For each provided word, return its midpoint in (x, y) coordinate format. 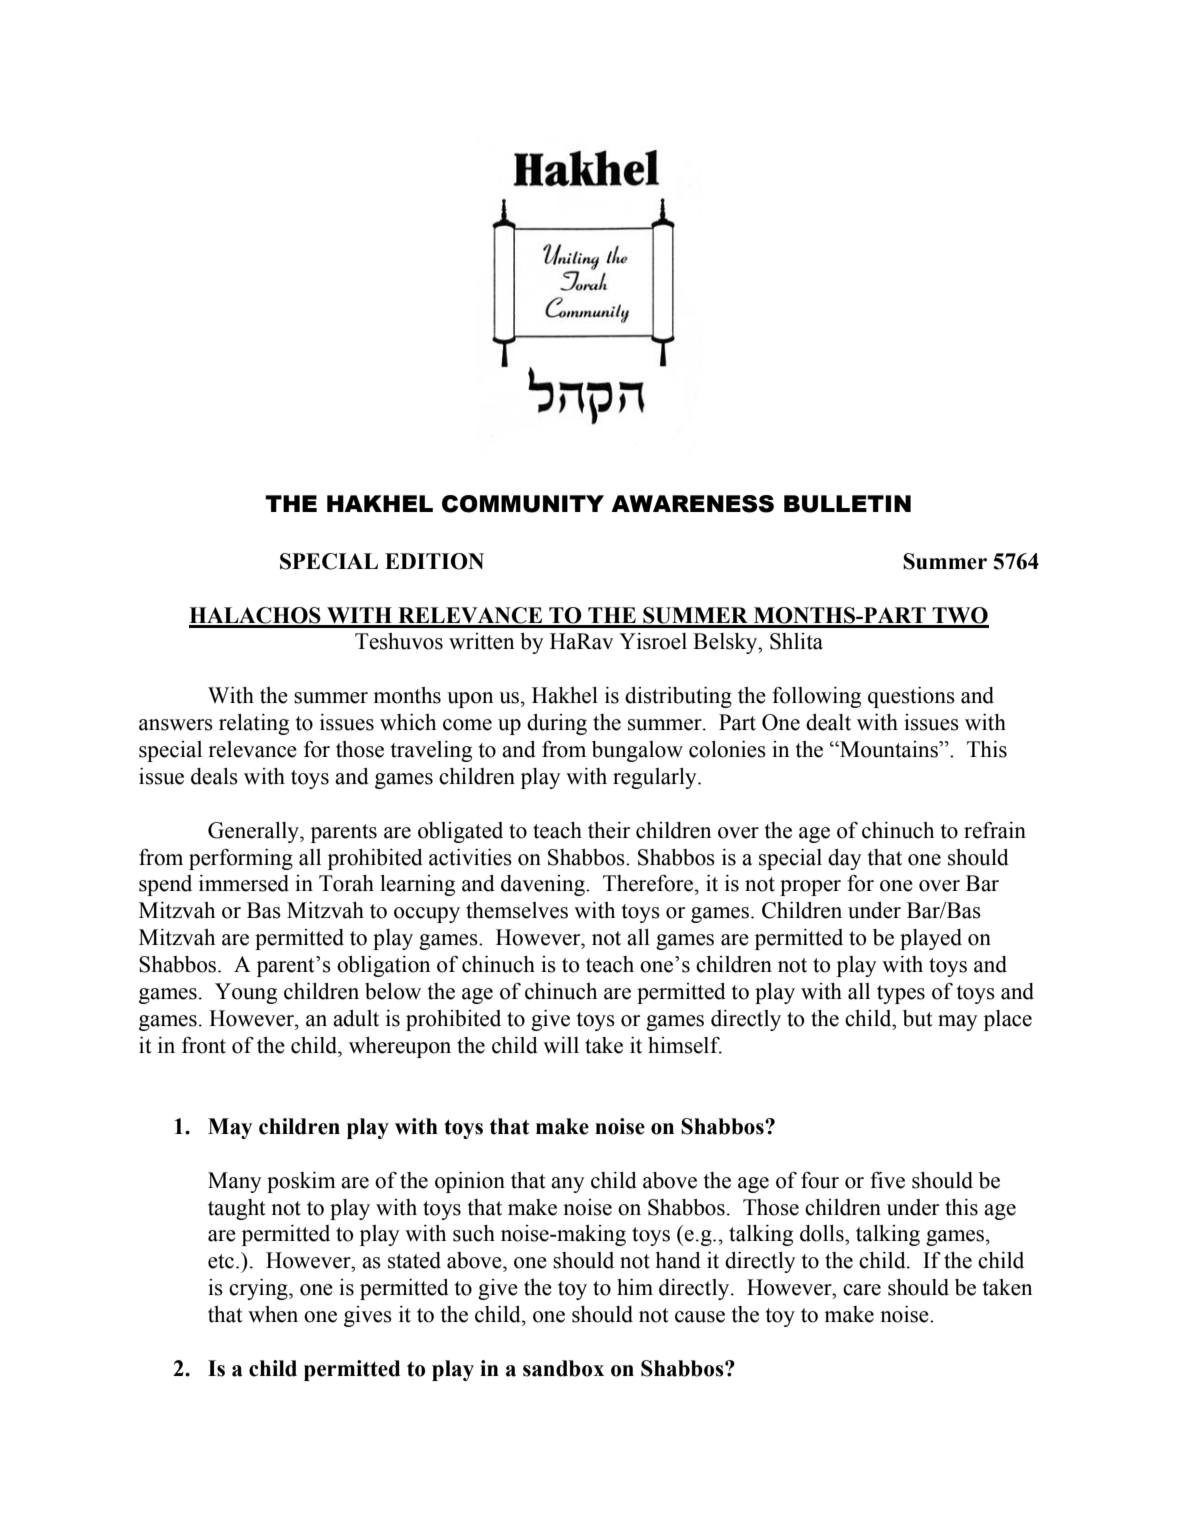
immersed (244, 883)
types (901, 994)
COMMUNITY (523, 504)
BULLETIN (847, 504)
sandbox (563, 1368)
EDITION (434, 561)
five (887, 1180)
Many (235, 1182)
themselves (517, 910)
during (557, 724)
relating (254, 724)
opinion (470, 1182)
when (273, 1314)
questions (911, 697)
